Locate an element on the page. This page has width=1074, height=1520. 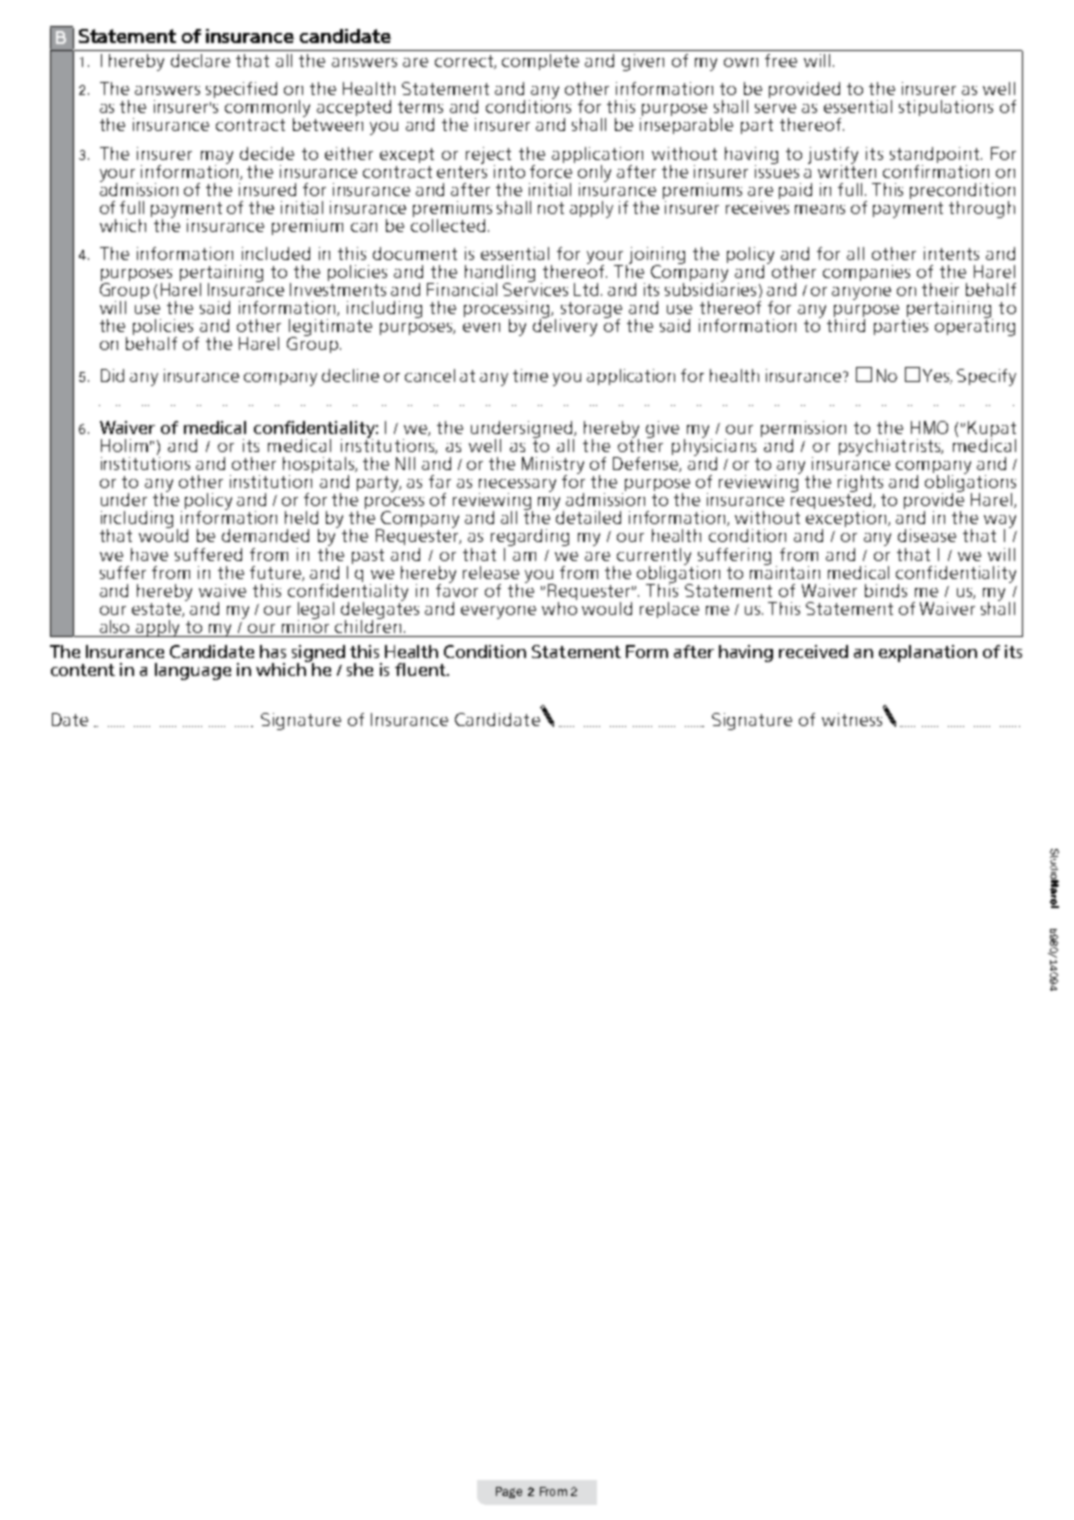
complete is located at coordinates (540, 62).
